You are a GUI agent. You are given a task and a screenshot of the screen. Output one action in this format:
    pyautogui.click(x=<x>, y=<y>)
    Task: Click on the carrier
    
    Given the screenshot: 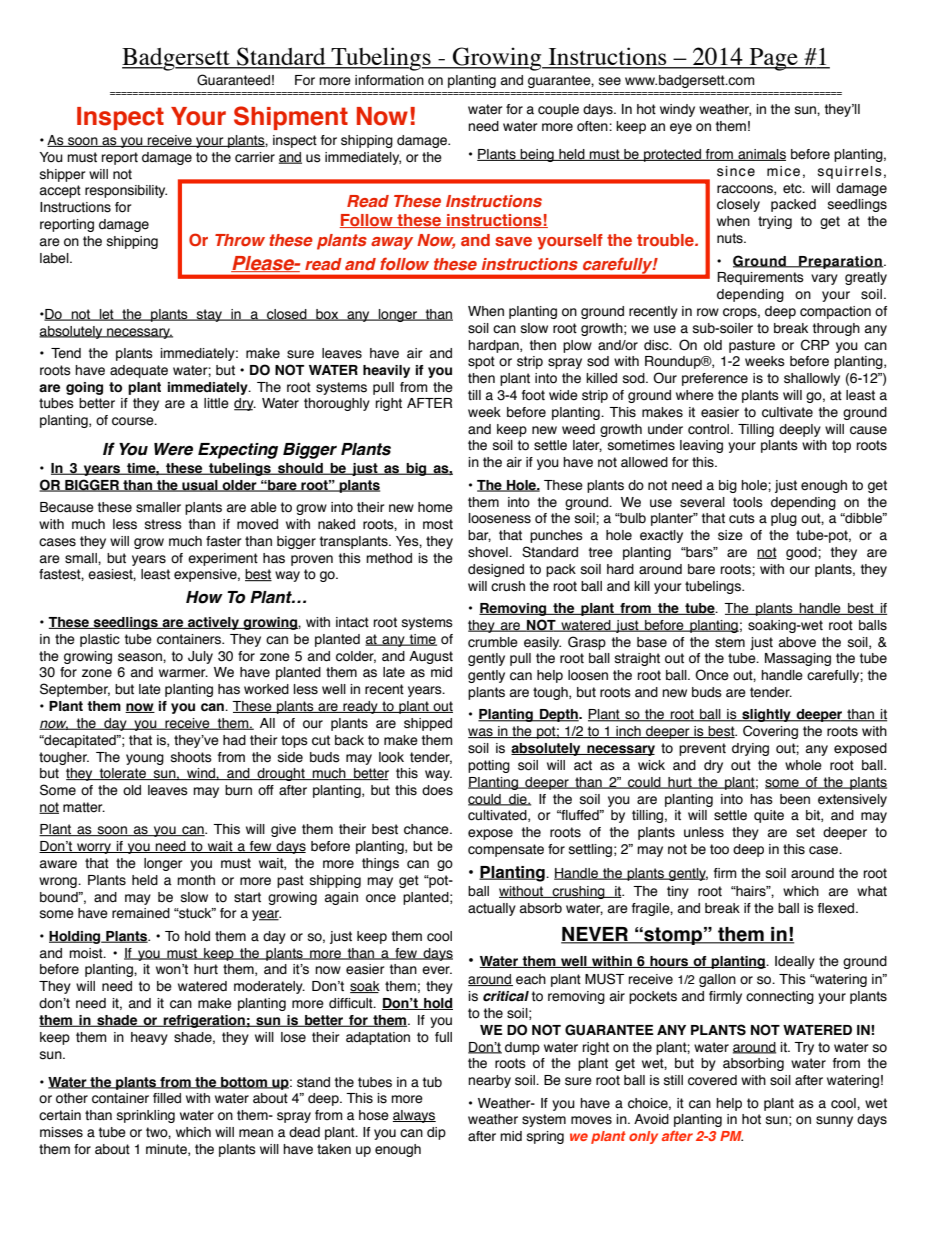 What is the action you would take?
    pyautogui.click(x=255, y=157)
